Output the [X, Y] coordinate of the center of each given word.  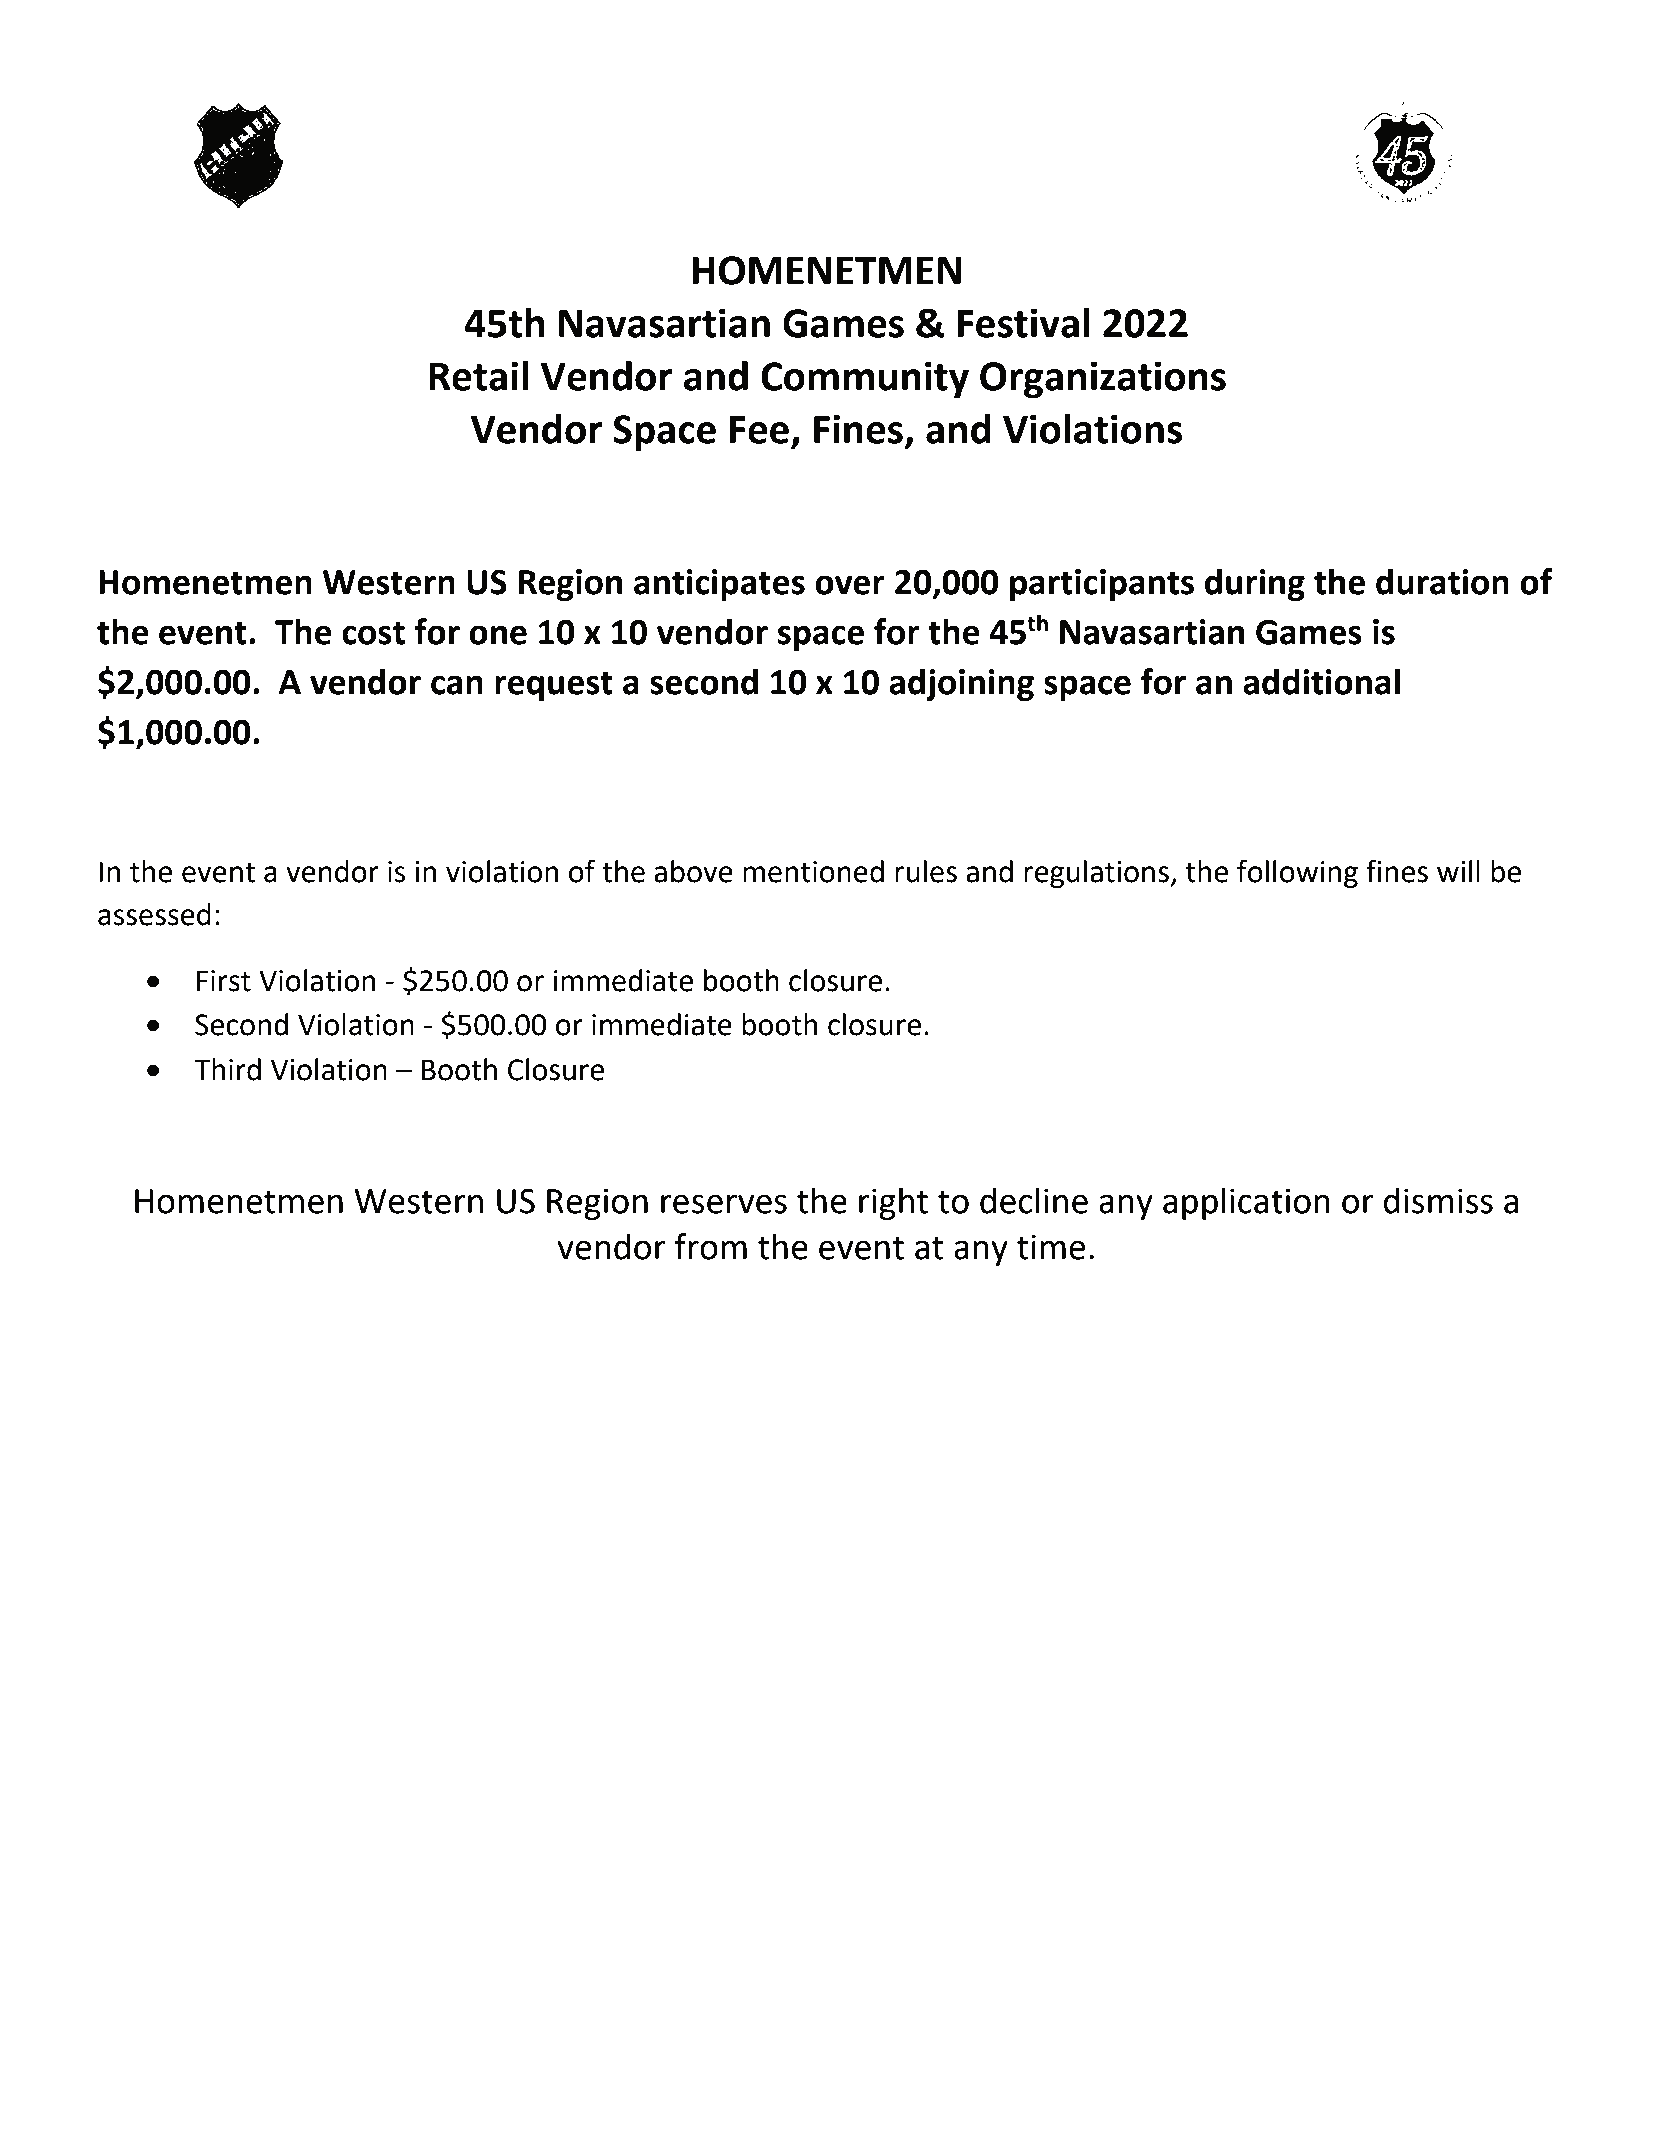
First [224, 981]
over [850, 585]
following [1297, 873]
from [711, 1246]
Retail [478, 376]
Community [865, 379]
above [693, 871]
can [457, 685]
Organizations [1103, 379]
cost [373, 633]
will [1458, 871]
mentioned [813, 871]
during [1255, 584]
